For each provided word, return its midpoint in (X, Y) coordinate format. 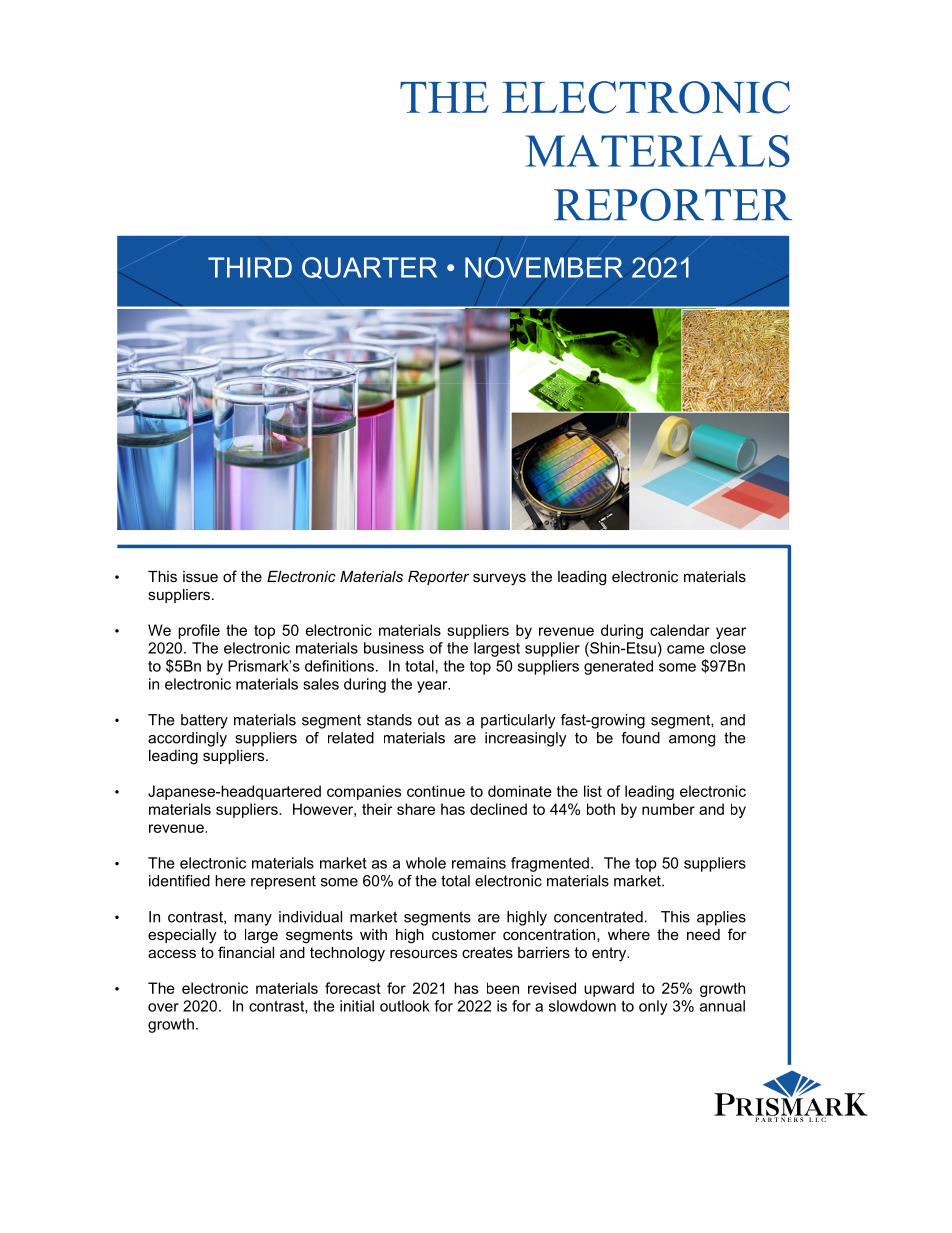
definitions (339, 666)
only (653, 1007)
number (668, 809)
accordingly (187, 739)
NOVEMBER (544, 267)
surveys (499, 579)
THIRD (250, 267)
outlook (405, 1006)
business (394, 648)
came (686, 649)
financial (246, 952)
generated (618, 667)
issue (200, 576)
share (416, 809)
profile (199, 631)
